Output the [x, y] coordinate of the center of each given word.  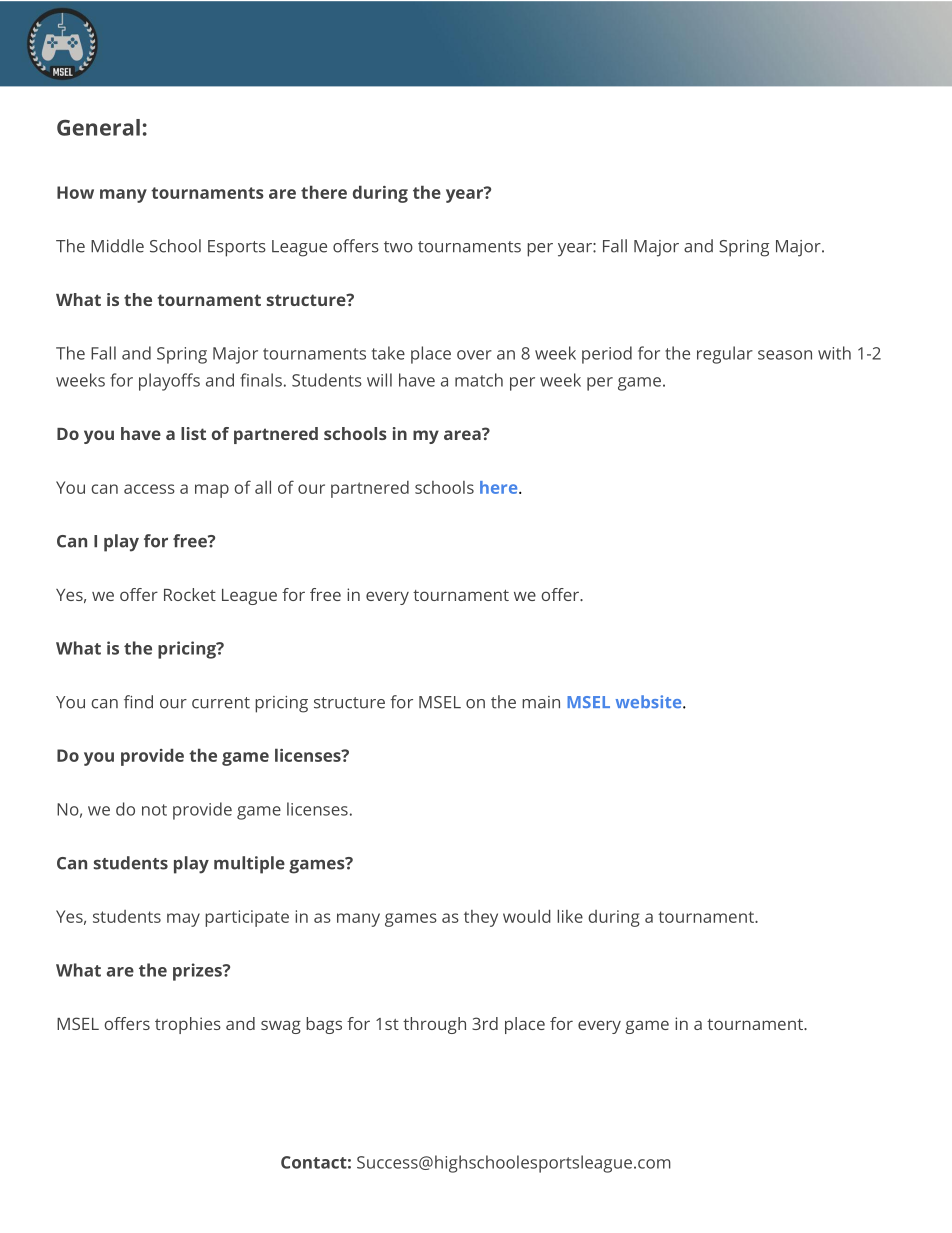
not [154, 810]
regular [725, 355]
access [149, 489]
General [98, 127]
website [650, 701]
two [398, 247]
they [481, 918]
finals [261, 380]
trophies [188, 1025]
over [474, 355]
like [570, 916]
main [541, 702]
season [785, 355]
